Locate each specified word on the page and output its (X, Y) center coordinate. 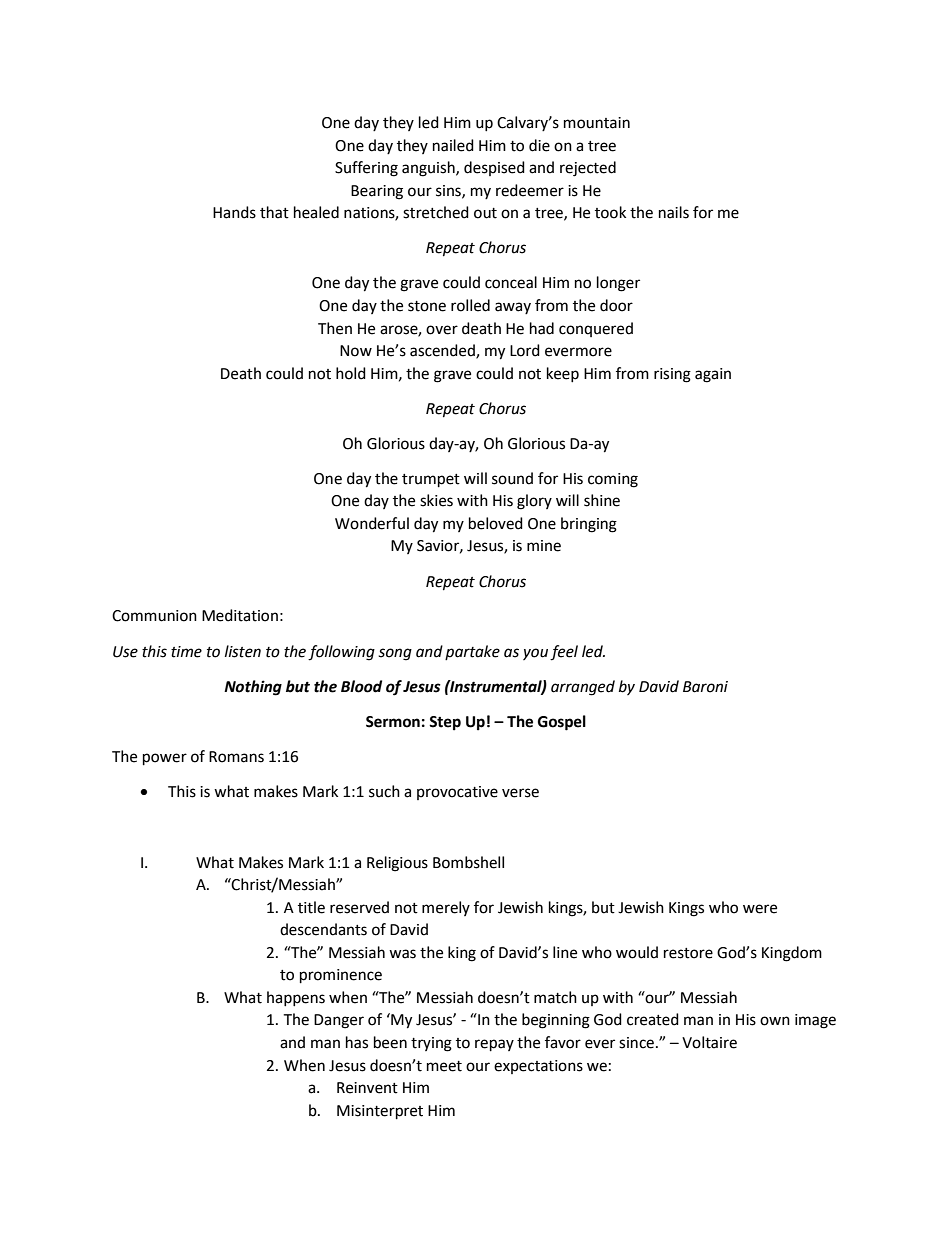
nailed (453, 145)
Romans (236, 757)
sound (512, 478)
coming (613, 480)
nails (674, 212)
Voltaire (709, 1042)
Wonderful (372, 523)
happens (296, 998)
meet (444, 1066)
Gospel (562, 723)
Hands (234, 212)
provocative (457, 793)
